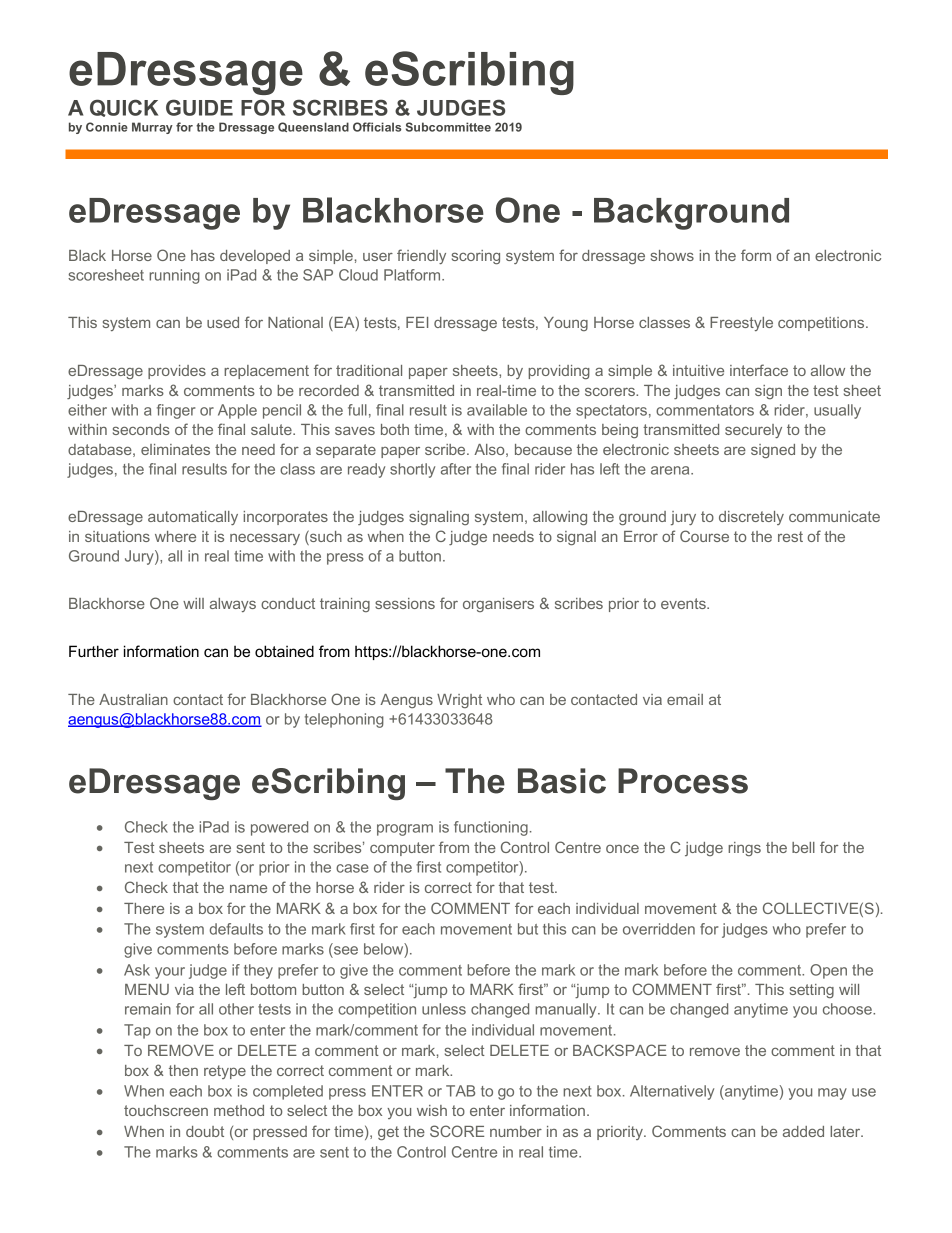  Describe the element at coordinates (803, 1131) in the page. I see `added` at that location.
